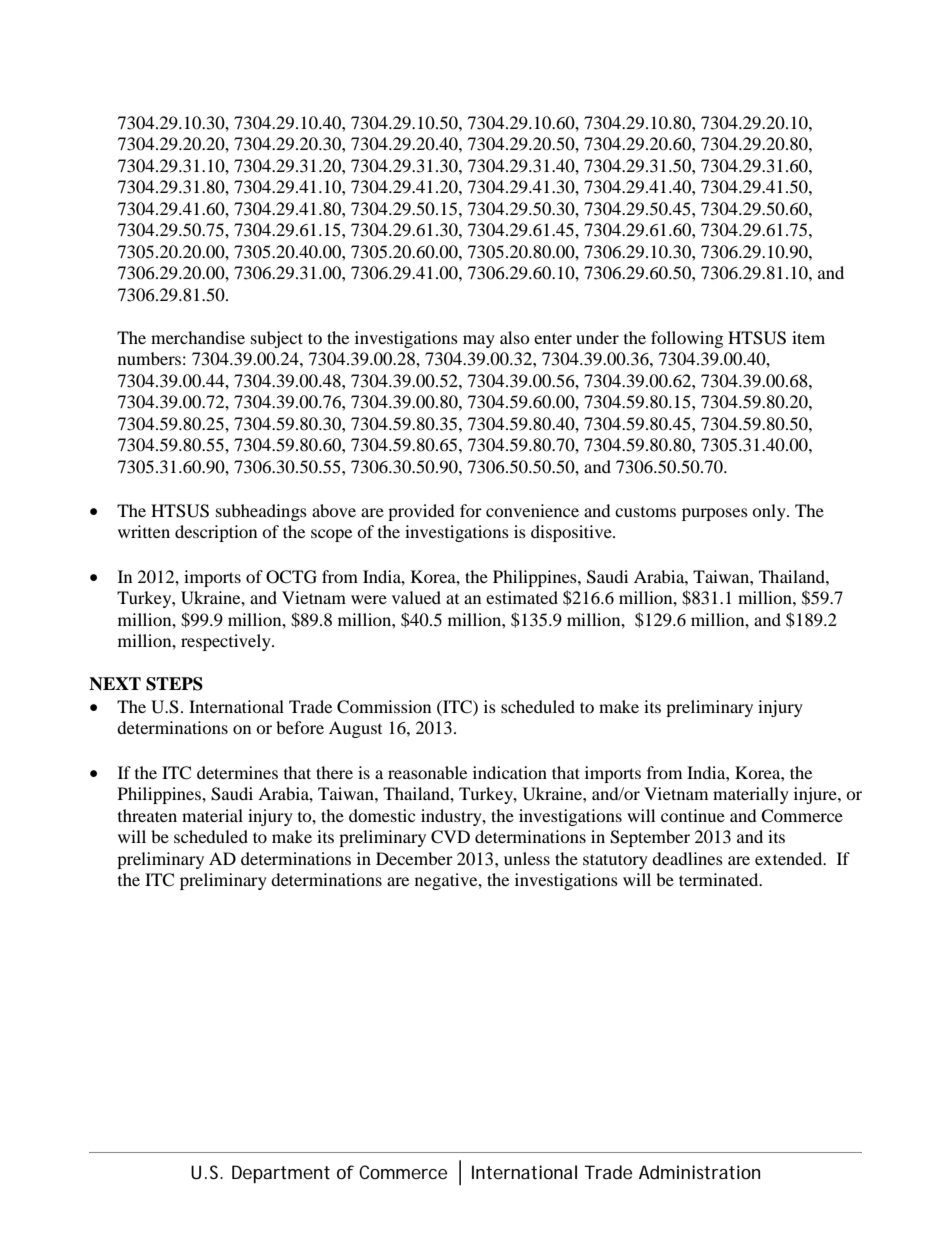 This screenshot has height=1233, width=952. I want to click on injure, so click(816, 795).
